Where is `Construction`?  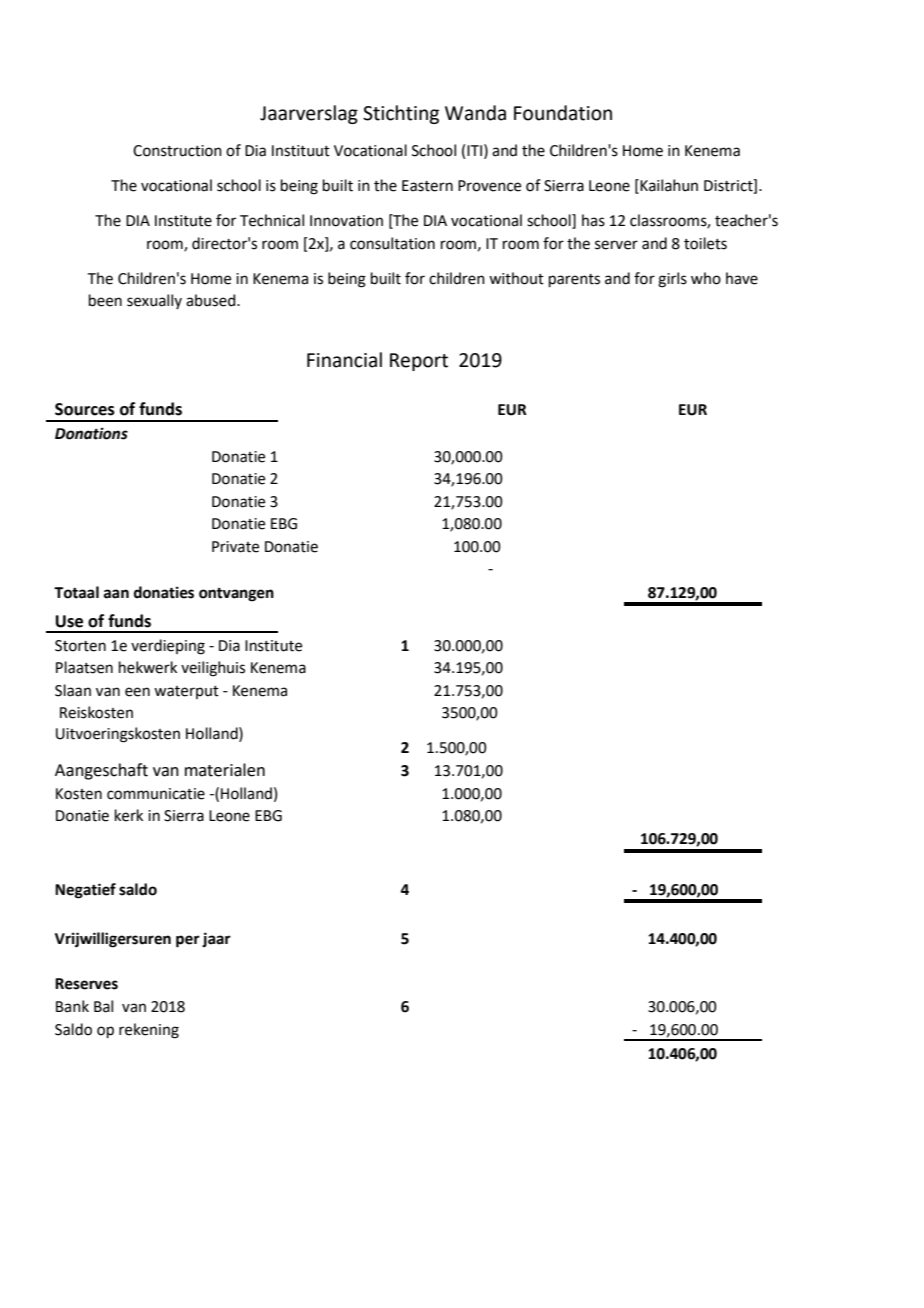
Construction is located at coordinates (177, 151).
